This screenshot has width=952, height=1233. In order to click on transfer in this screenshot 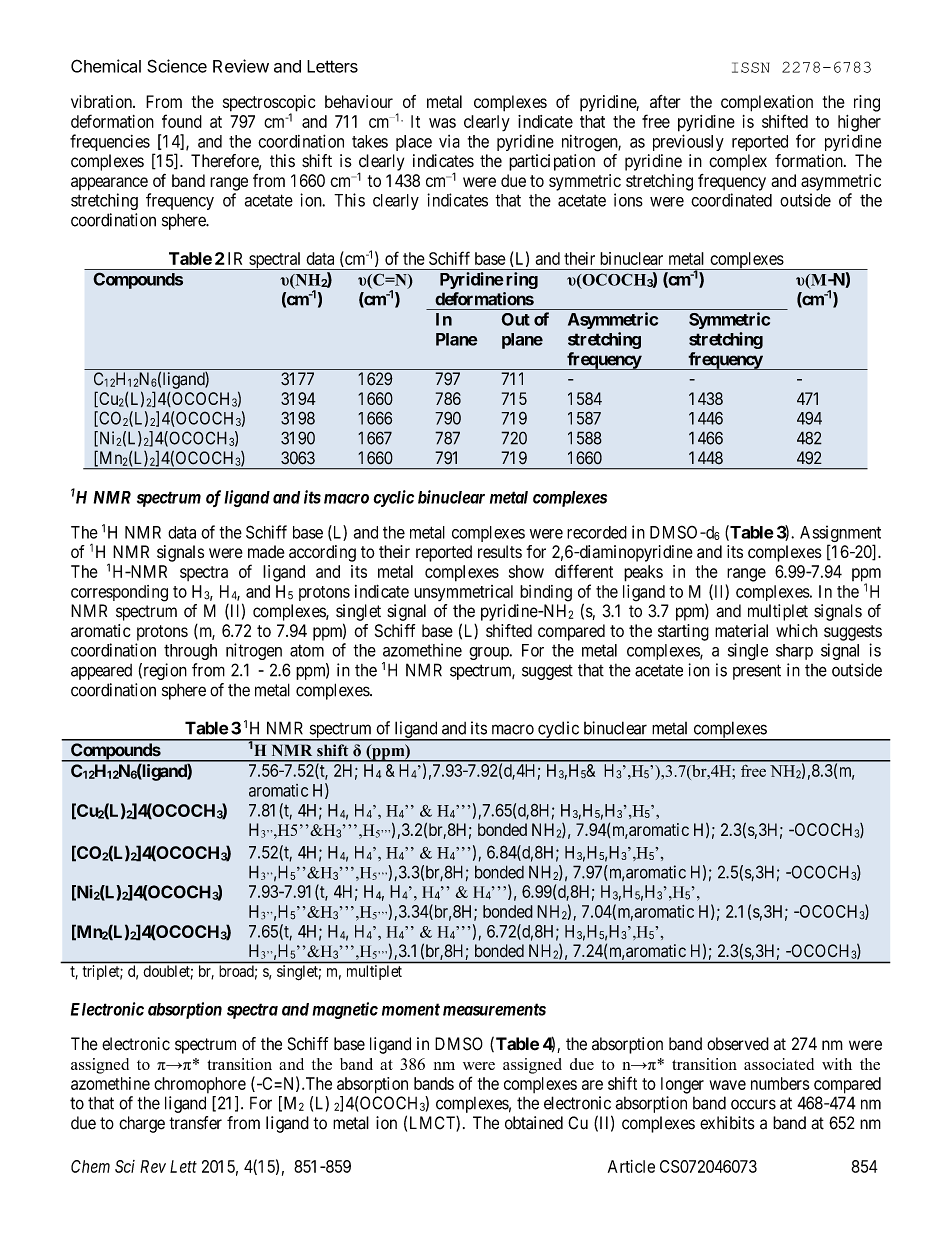, I will do `click(195, 1123)`.
